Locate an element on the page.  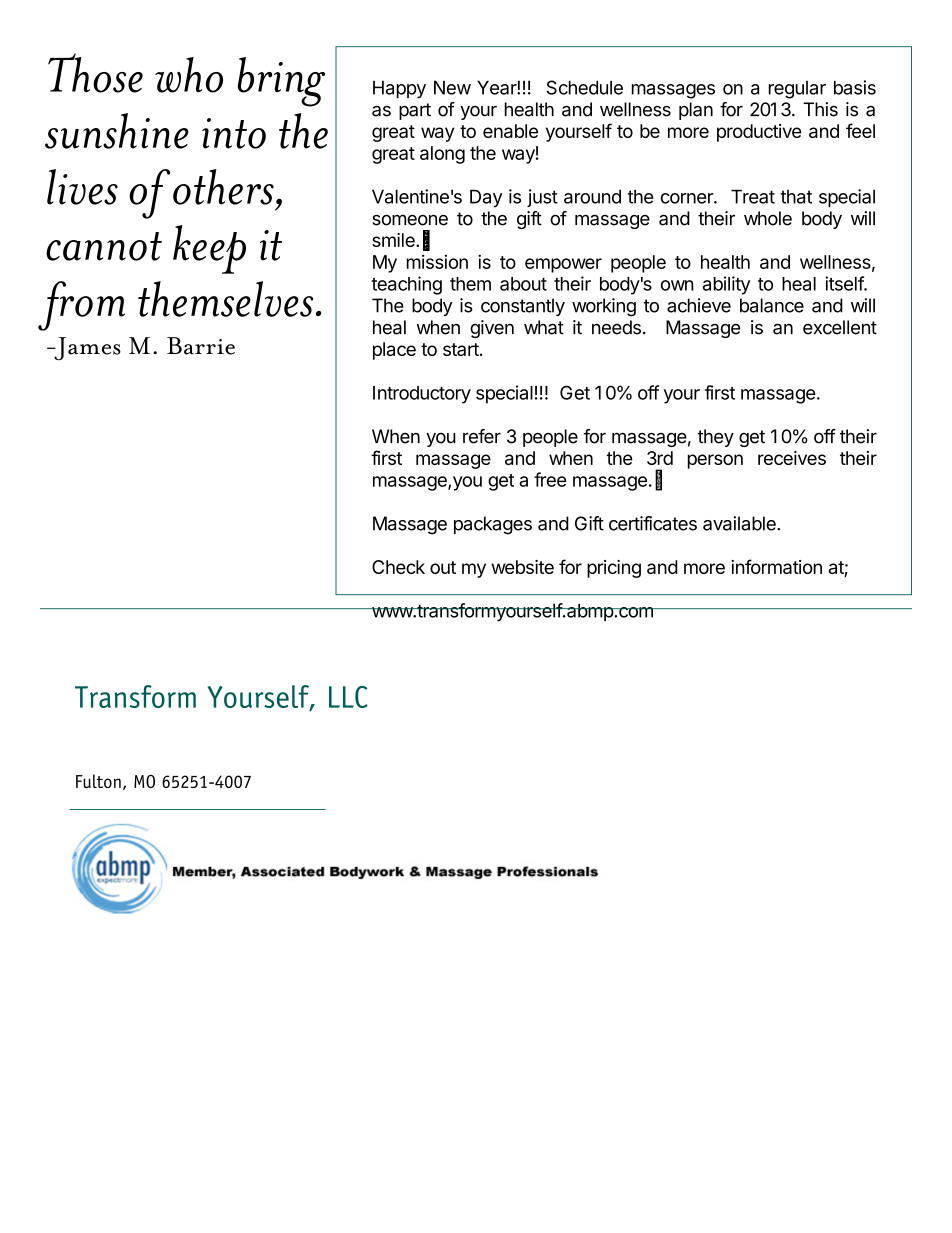
LLC is located at coordinates (348, 697).
